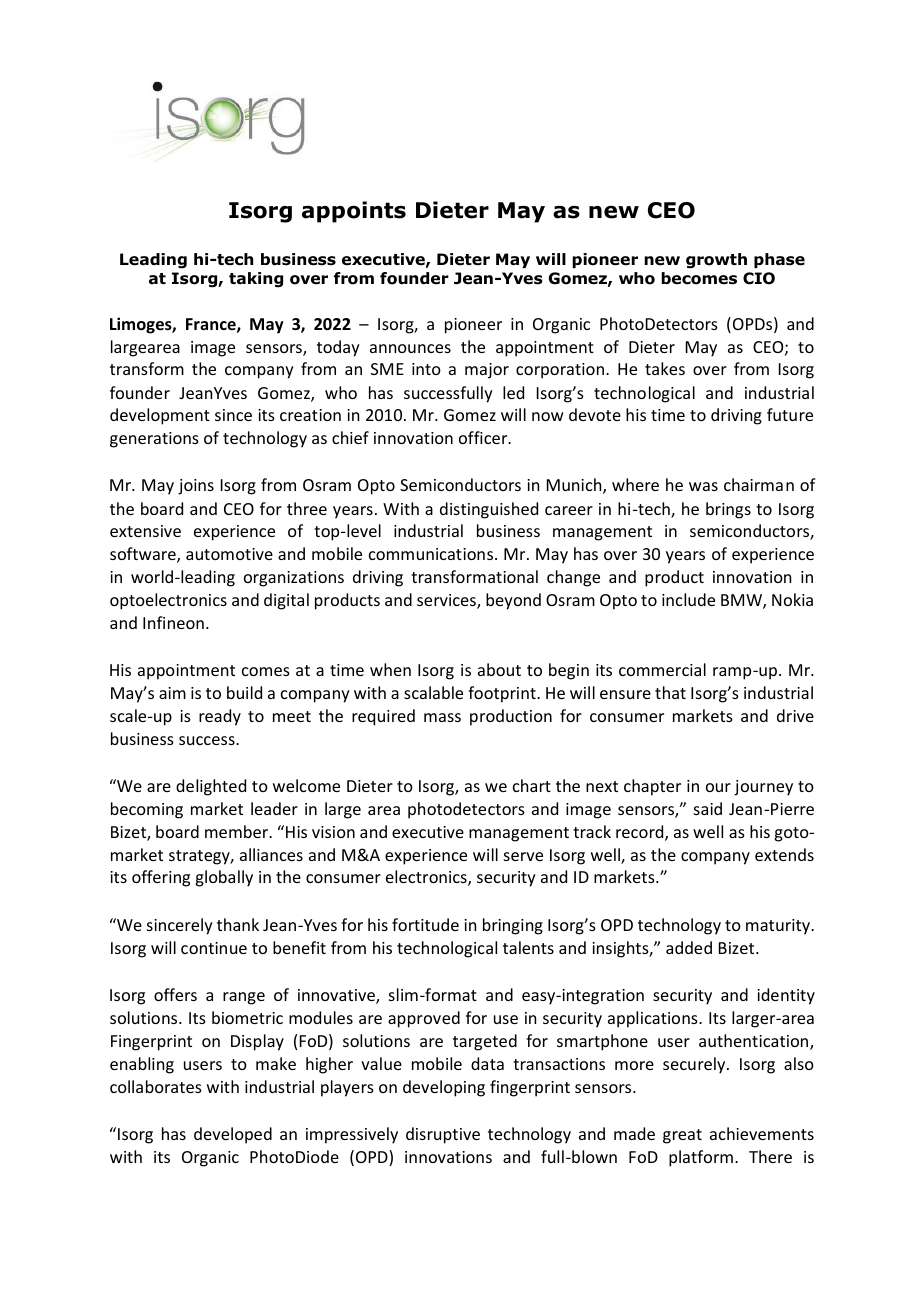 This screenshot has width=924, height=1308. Describe the element at coordinates (354, 212) in the screenshot. I see `appoints` at that location.
